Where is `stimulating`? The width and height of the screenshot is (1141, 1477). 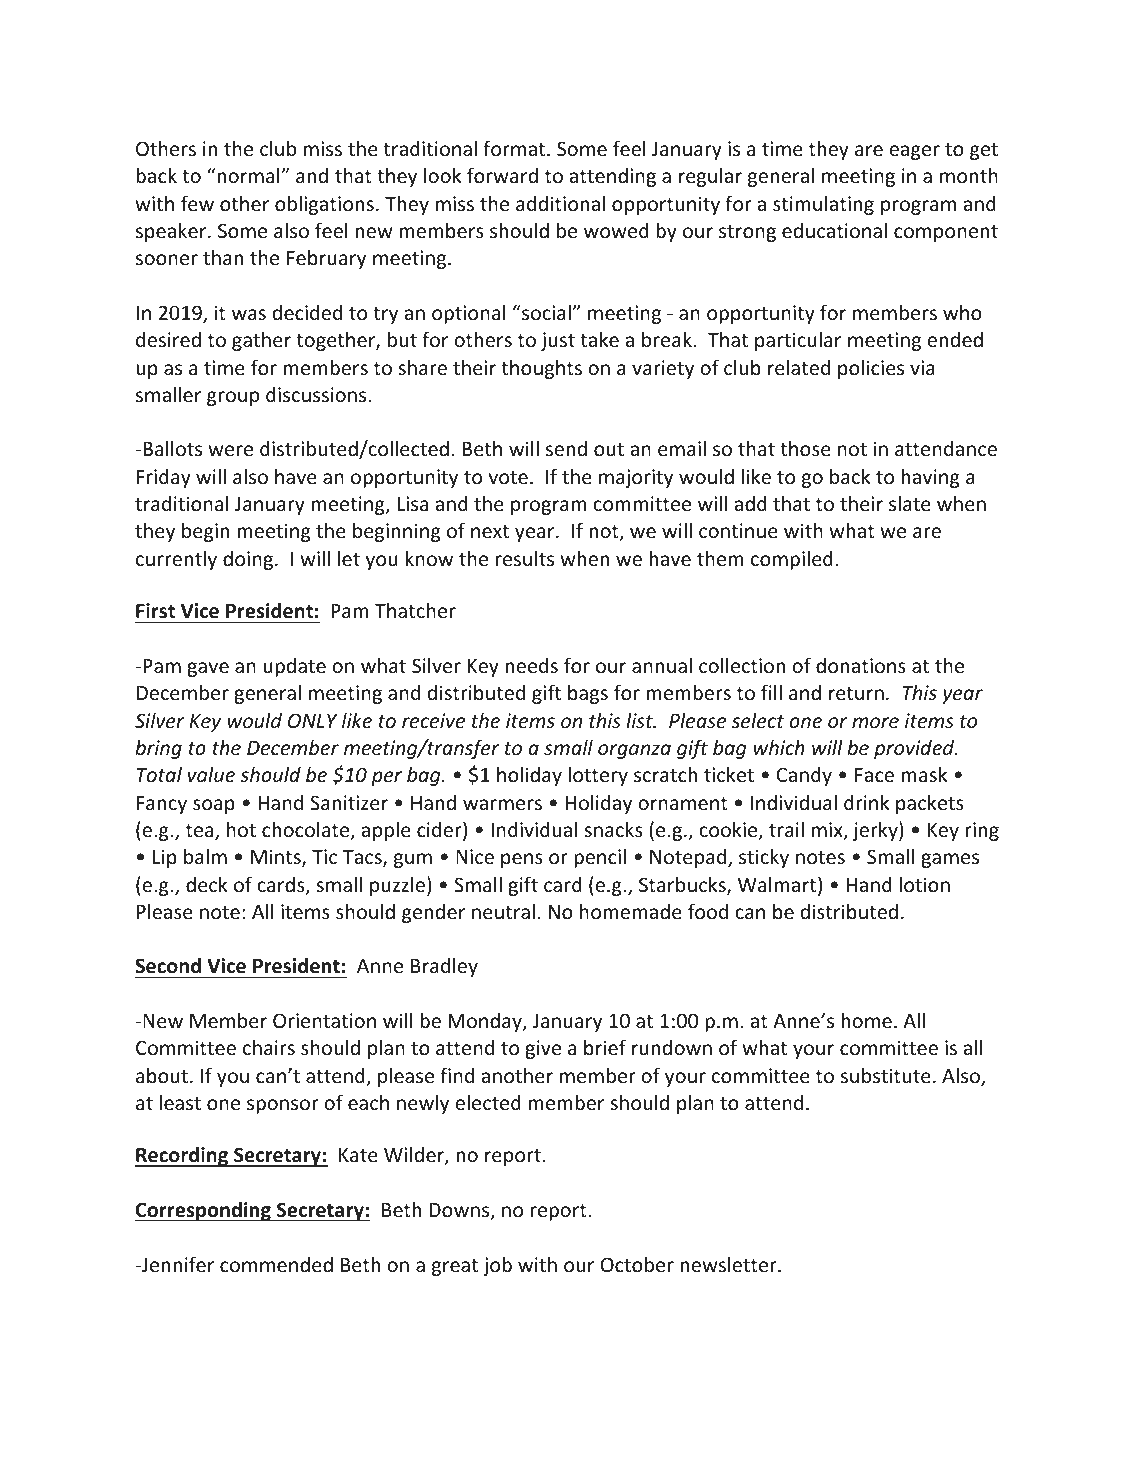 stimulating is located at coordinates (823, 205).
